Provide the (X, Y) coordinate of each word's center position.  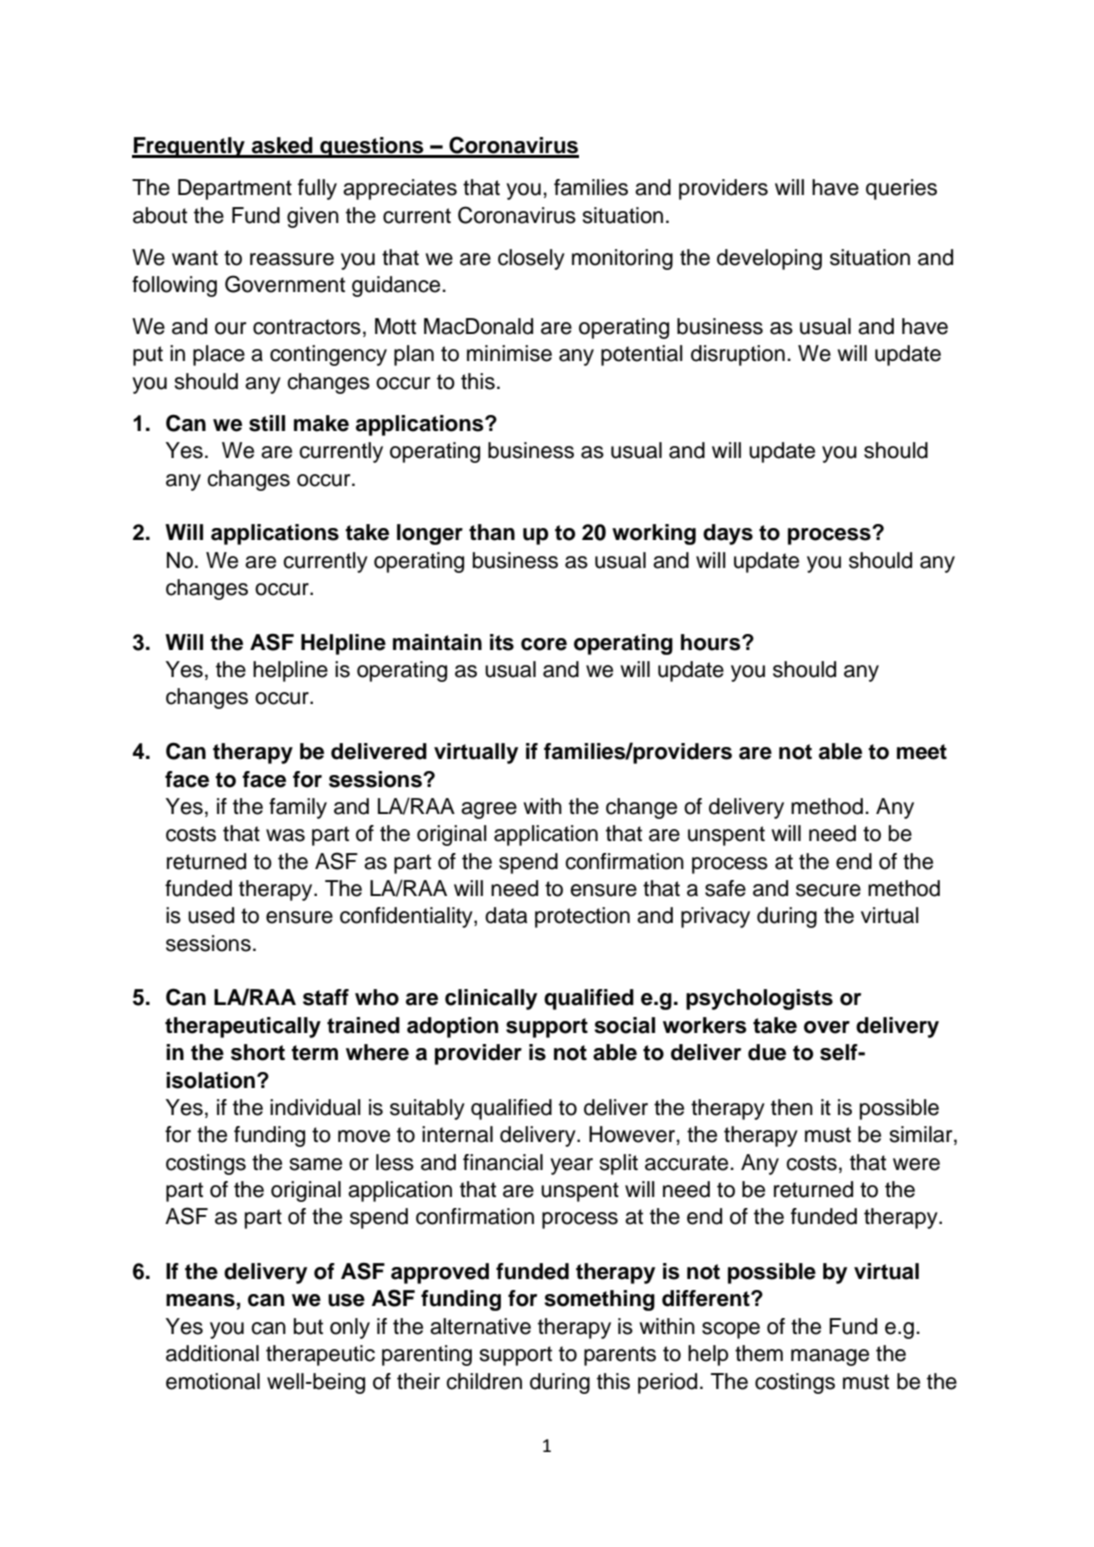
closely (531, 259)
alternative (480, 1326)
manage (830, 1357)
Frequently (189, 147)
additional (212, 1353)
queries (901, 189)
